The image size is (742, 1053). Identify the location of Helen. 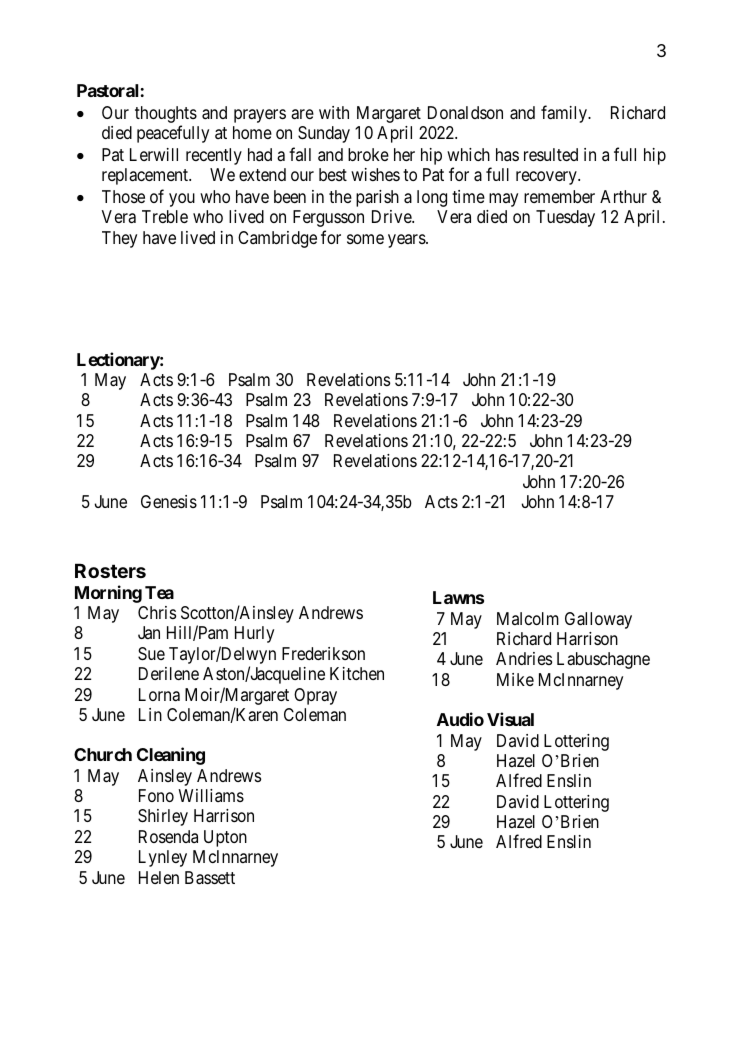
(159, 877).
